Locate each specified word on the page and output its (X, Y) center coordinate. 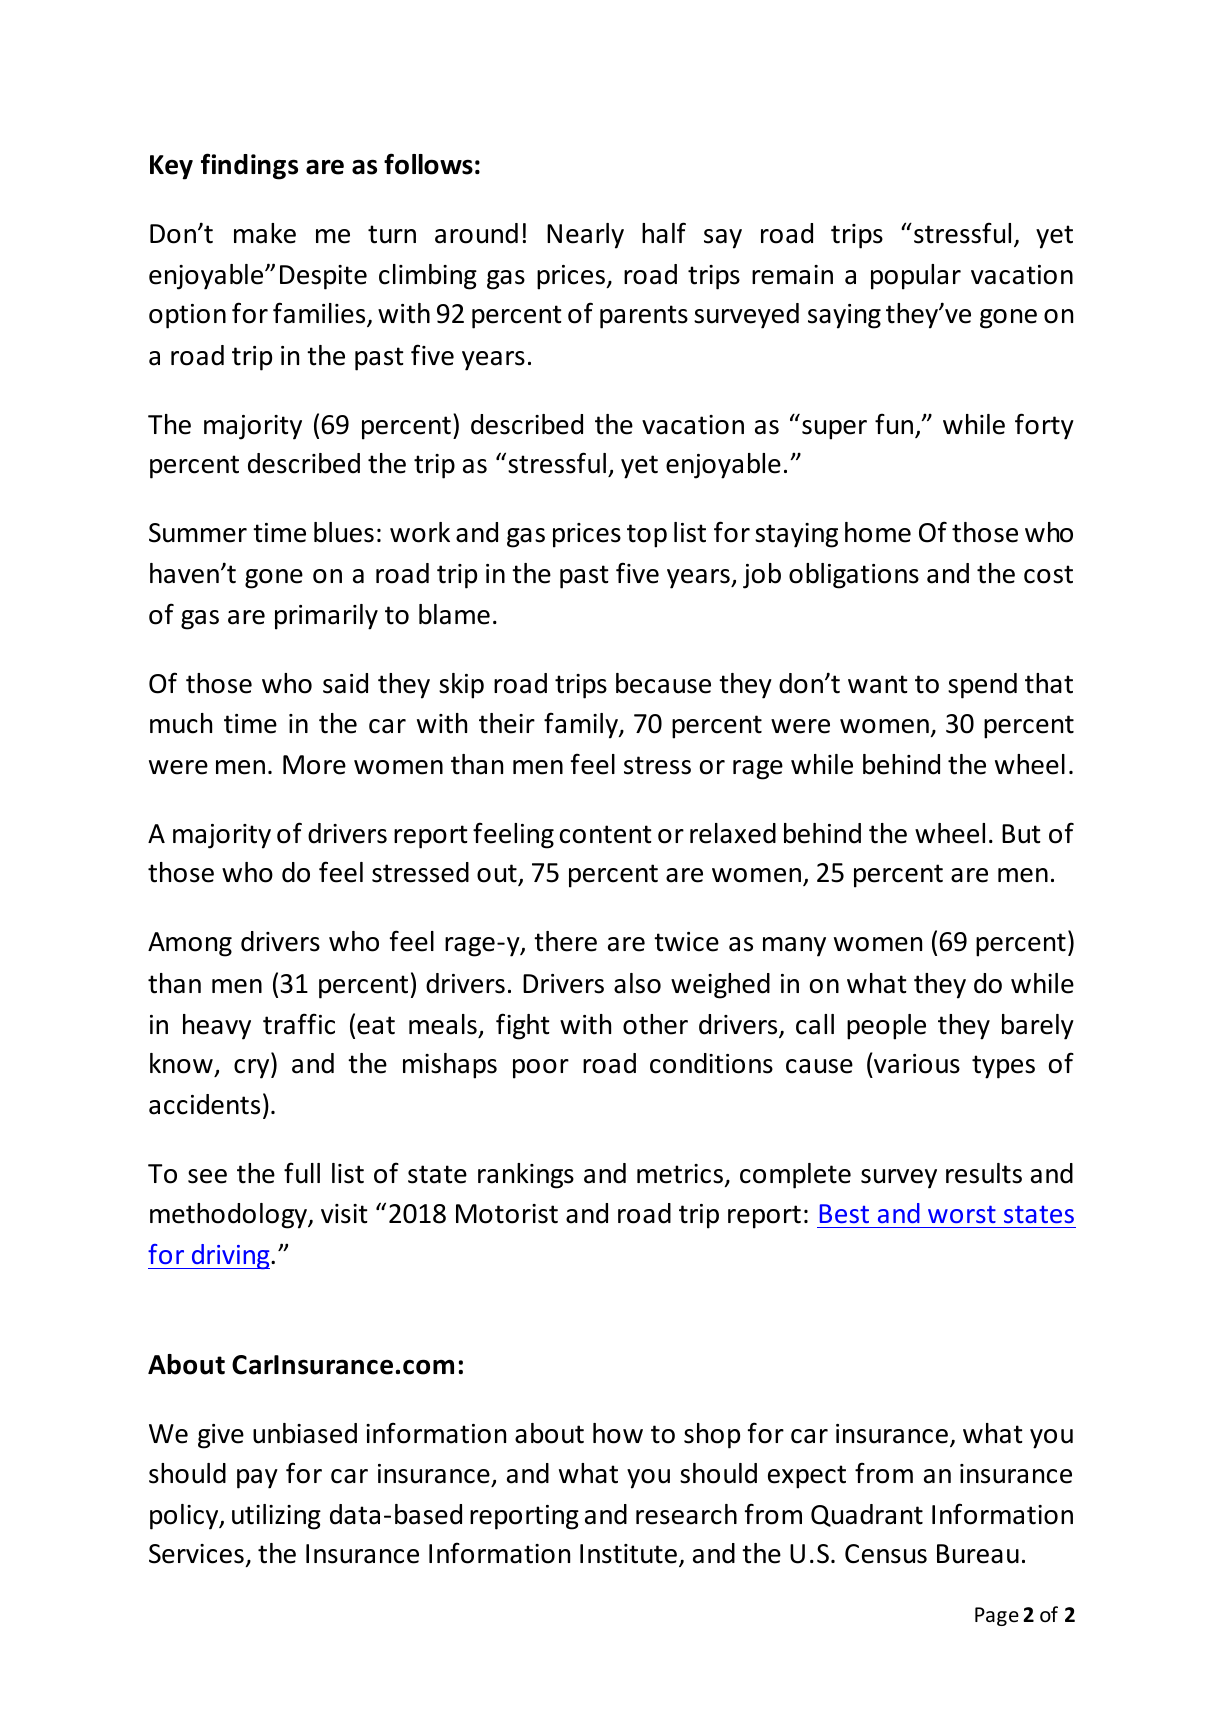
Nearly (585, 236)
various (916, 1063)
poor (541, 1069)
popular (916, 277)
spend (982, 686)
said (345, 683)
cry (253, 1069)
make (265, 233)
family (582, 725)
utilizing (276, 1517)
